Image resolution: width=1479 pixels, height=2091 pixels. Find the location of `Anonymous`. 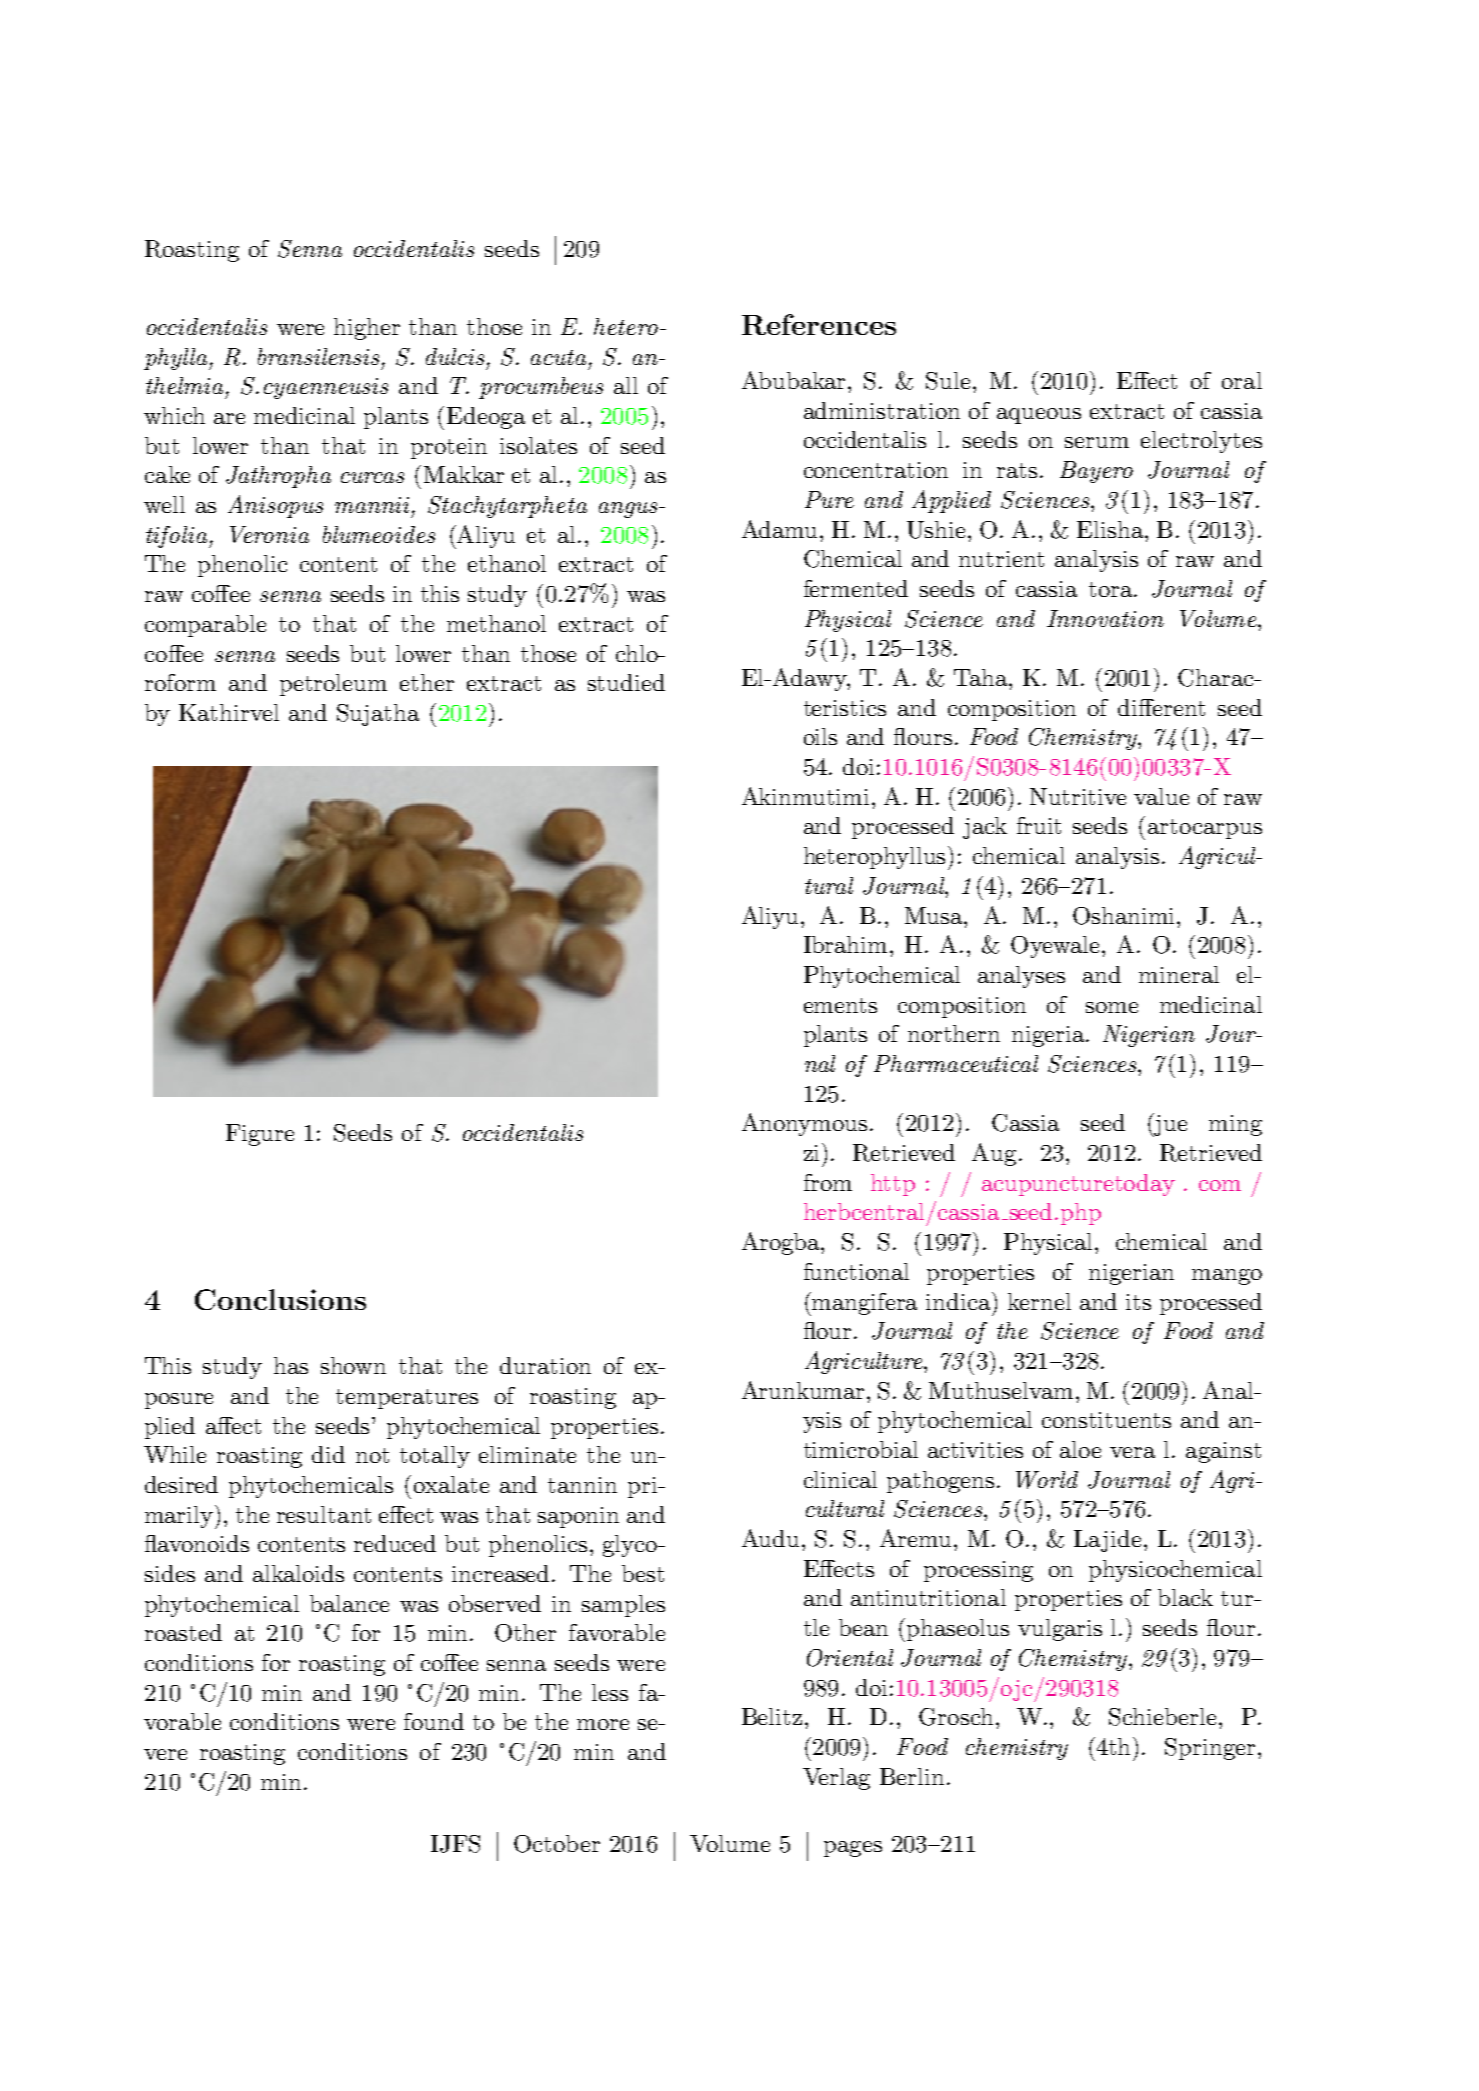

Anonymous is located at coordinates (804, 1124).
